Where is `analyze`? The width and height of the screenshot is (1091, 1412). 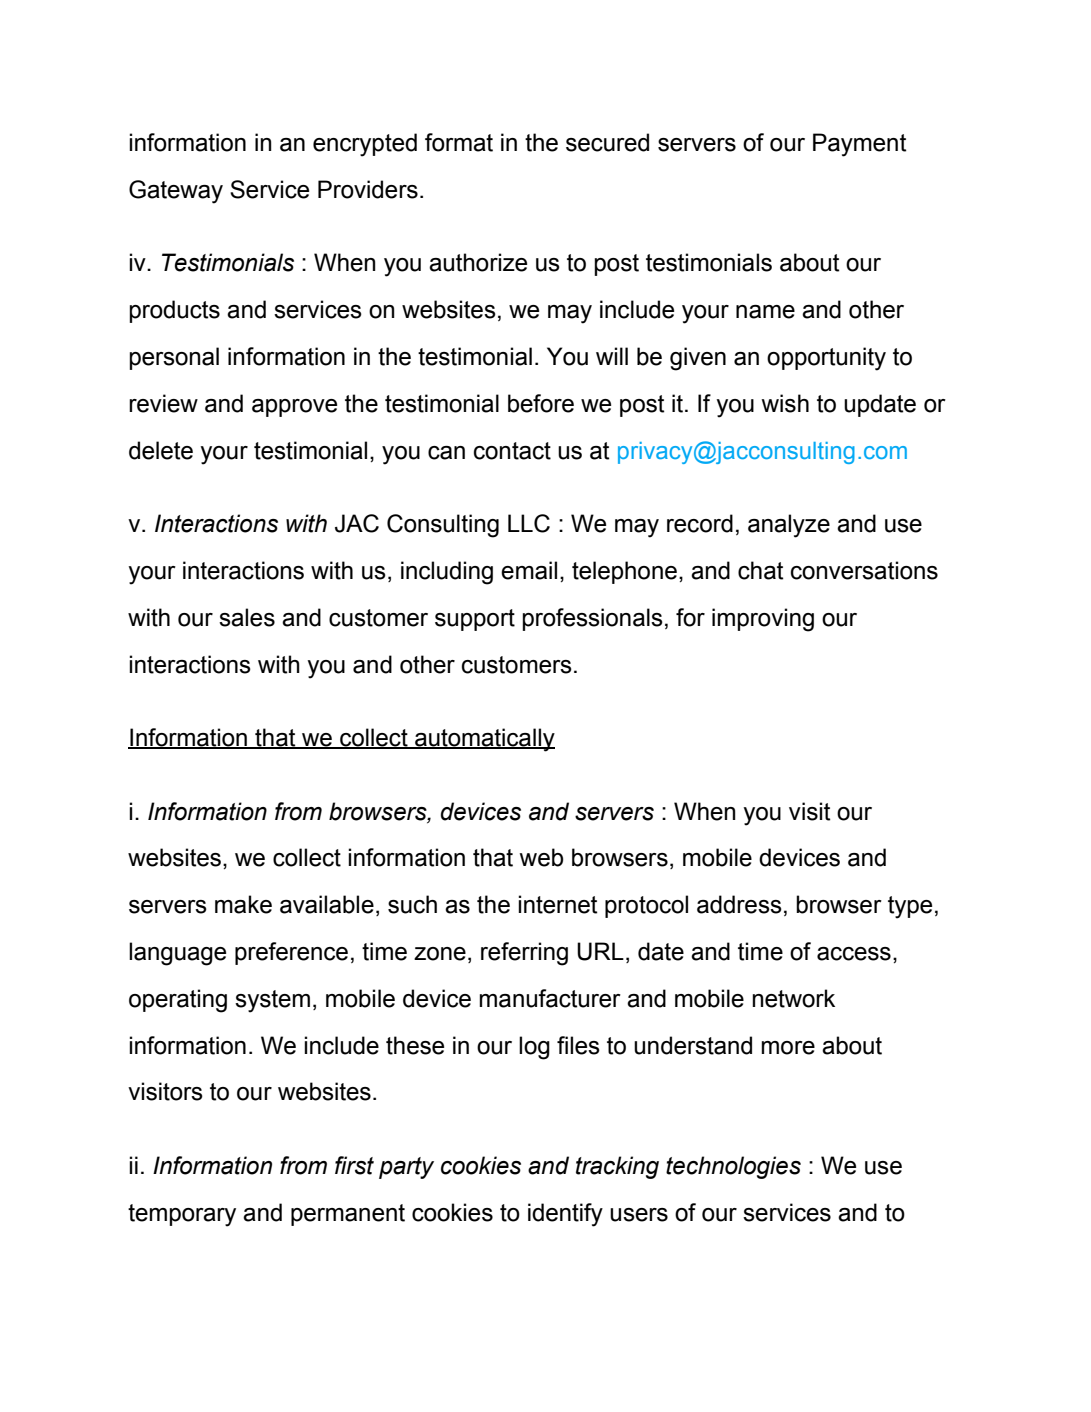
analyze is located at coordinates (789, 526).
